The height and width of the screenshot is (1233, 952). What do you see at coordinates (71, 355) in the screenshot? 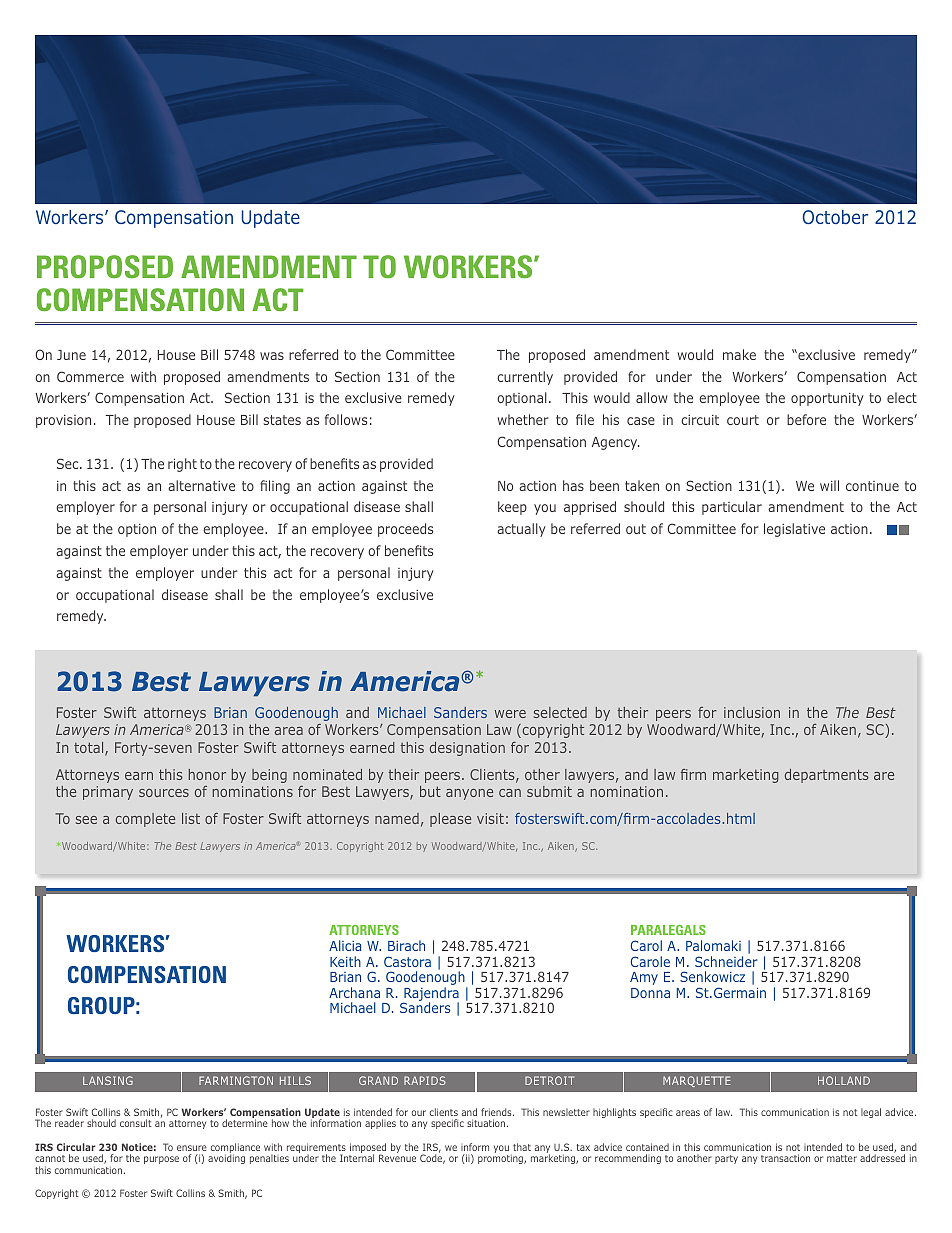
I see `June` at bounding box center [71, 355].
